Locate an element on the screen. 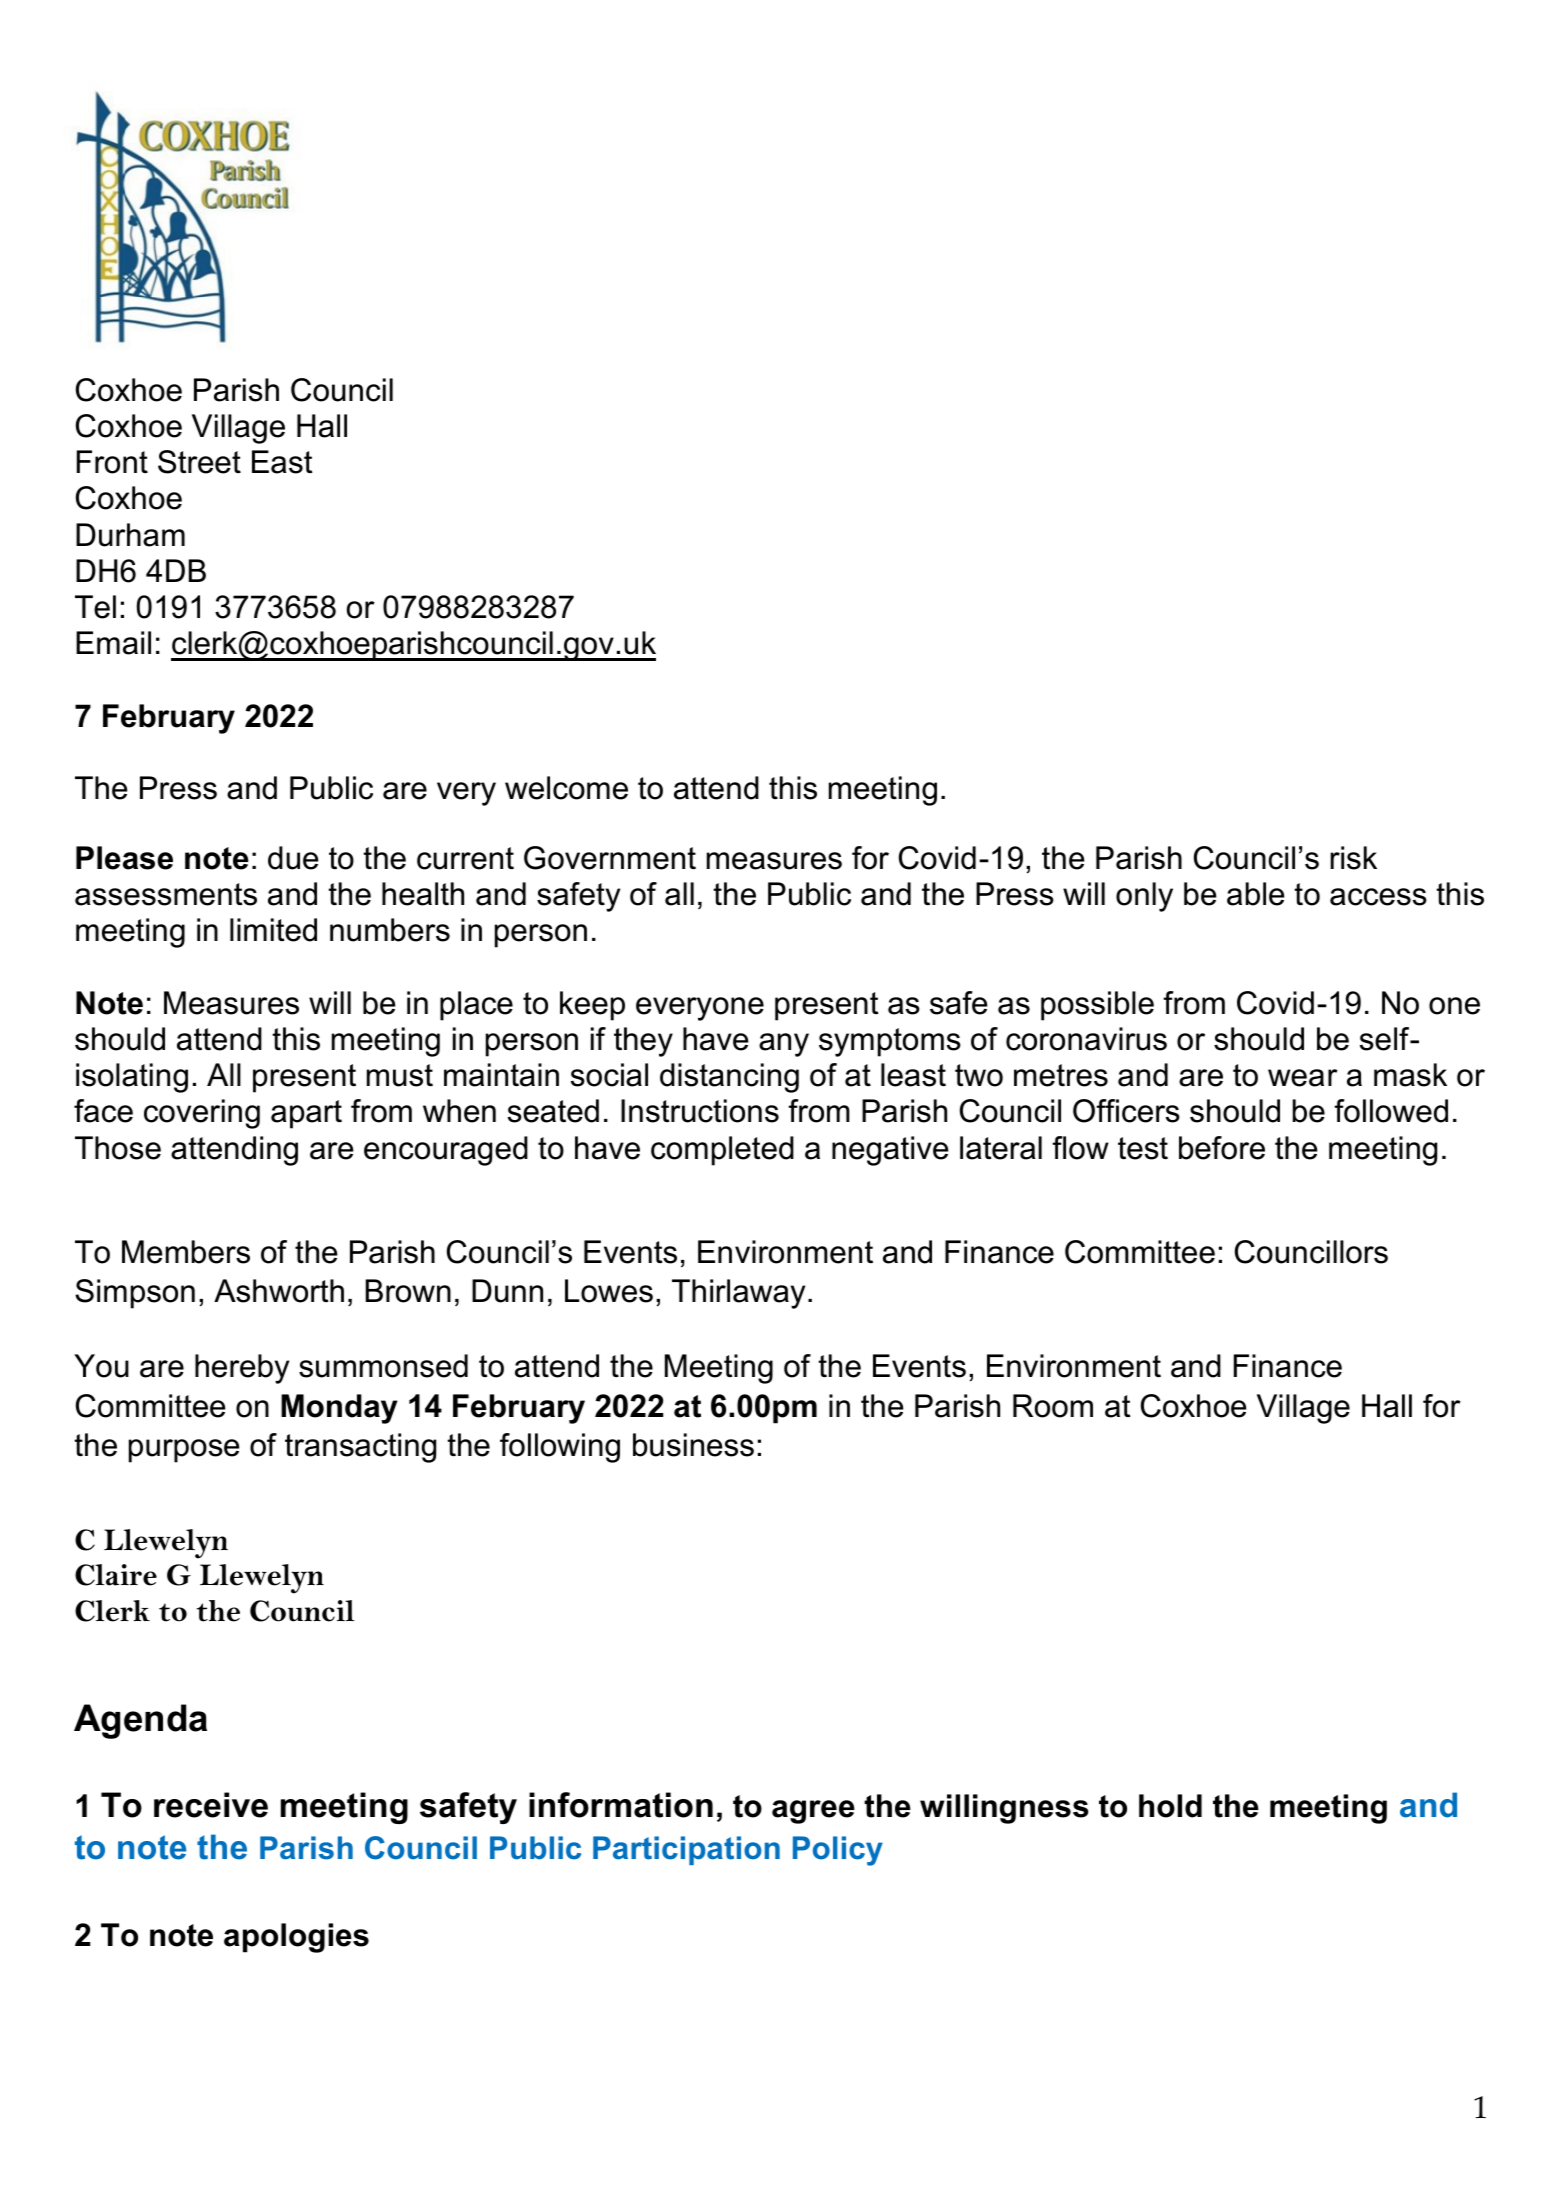 Image resolution: width=1563 pixels, height=2211 pixels. risk is located at coordinates (1353, 858).
